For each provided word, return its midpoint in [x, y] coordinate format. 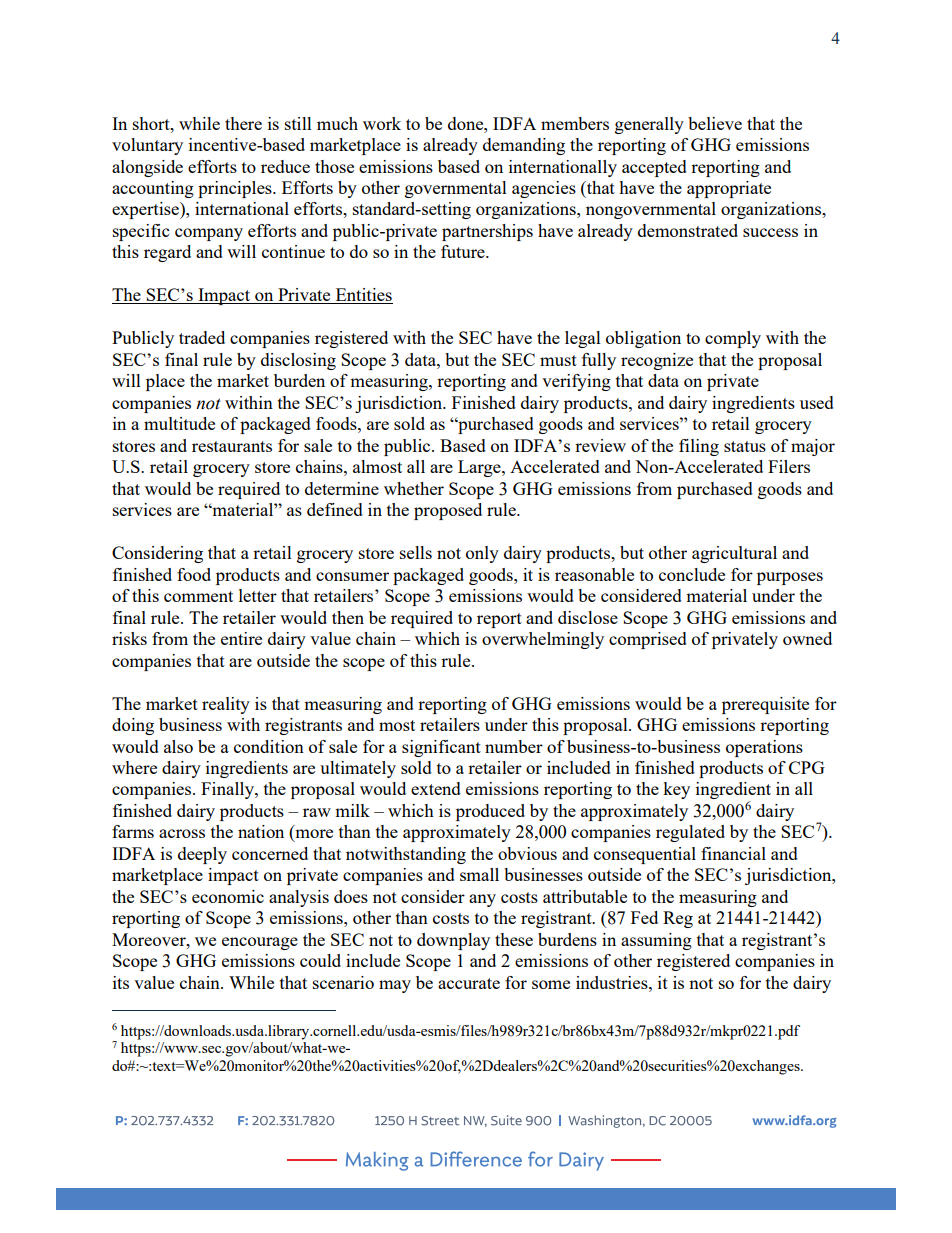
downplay [453, 941]
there [243, 123]
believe [715, 123]
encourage [260, 943]
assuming [656, 941]
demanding [524, 146]
